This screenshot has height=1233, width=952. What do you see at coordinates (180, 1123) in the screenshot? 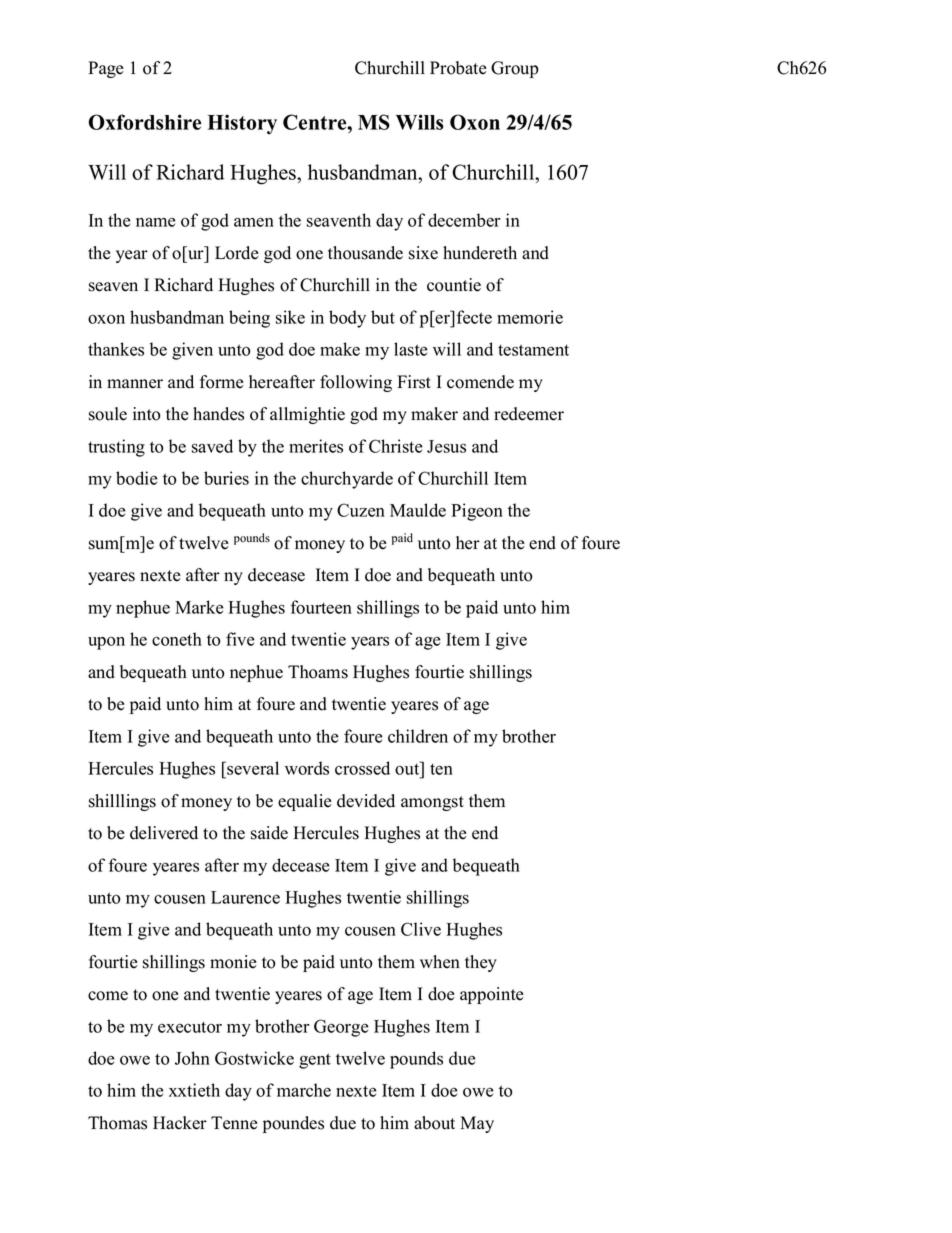
I see `Hacker` at bounding box center [180, 1123].
